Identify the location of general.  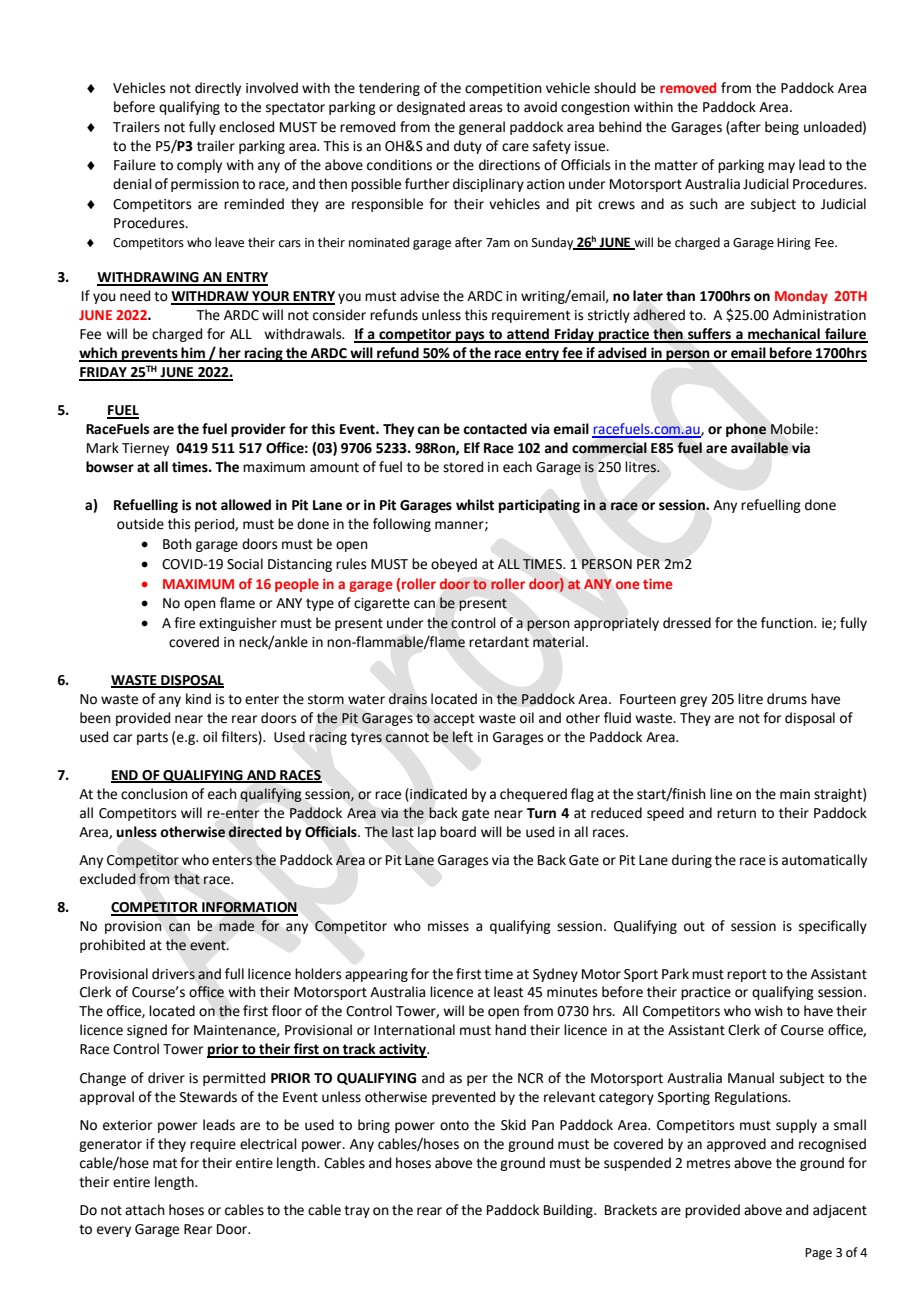
(482, 128).
